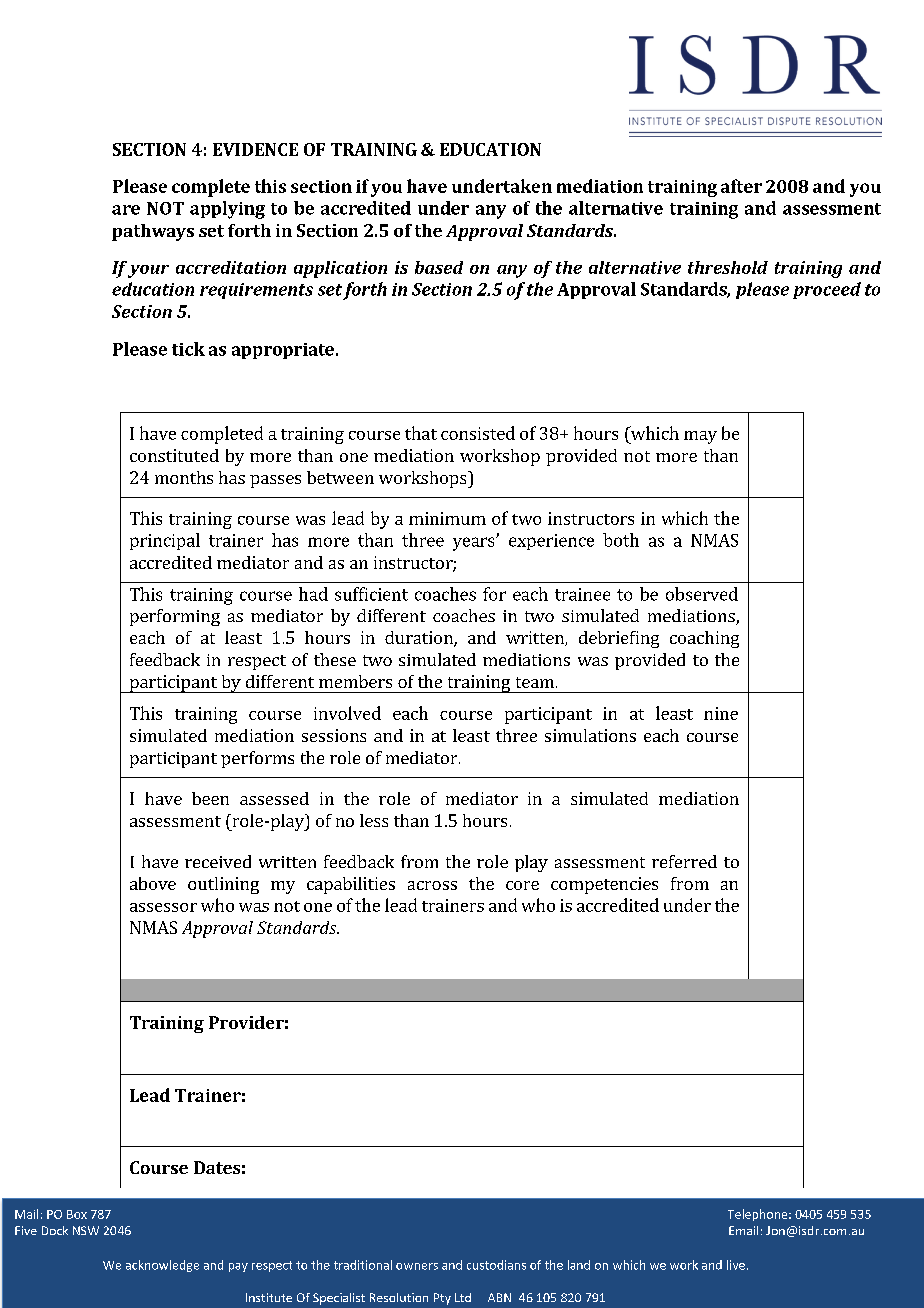 This page has width=924, height=1308. I want to click on referred, so click(684, 861).
